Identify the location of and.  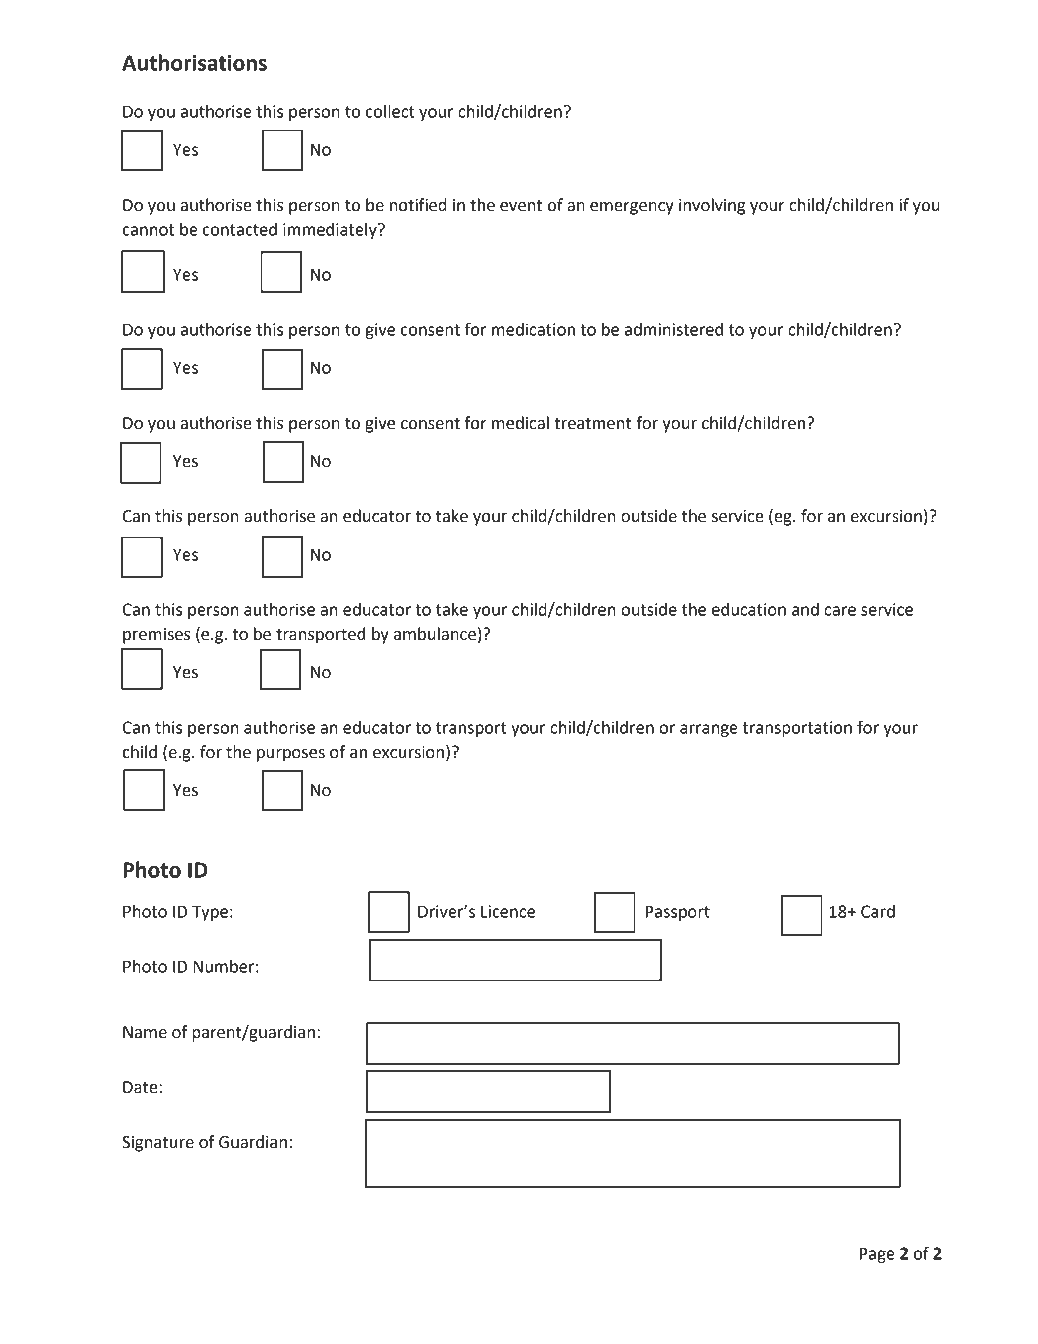
(805, 609).
